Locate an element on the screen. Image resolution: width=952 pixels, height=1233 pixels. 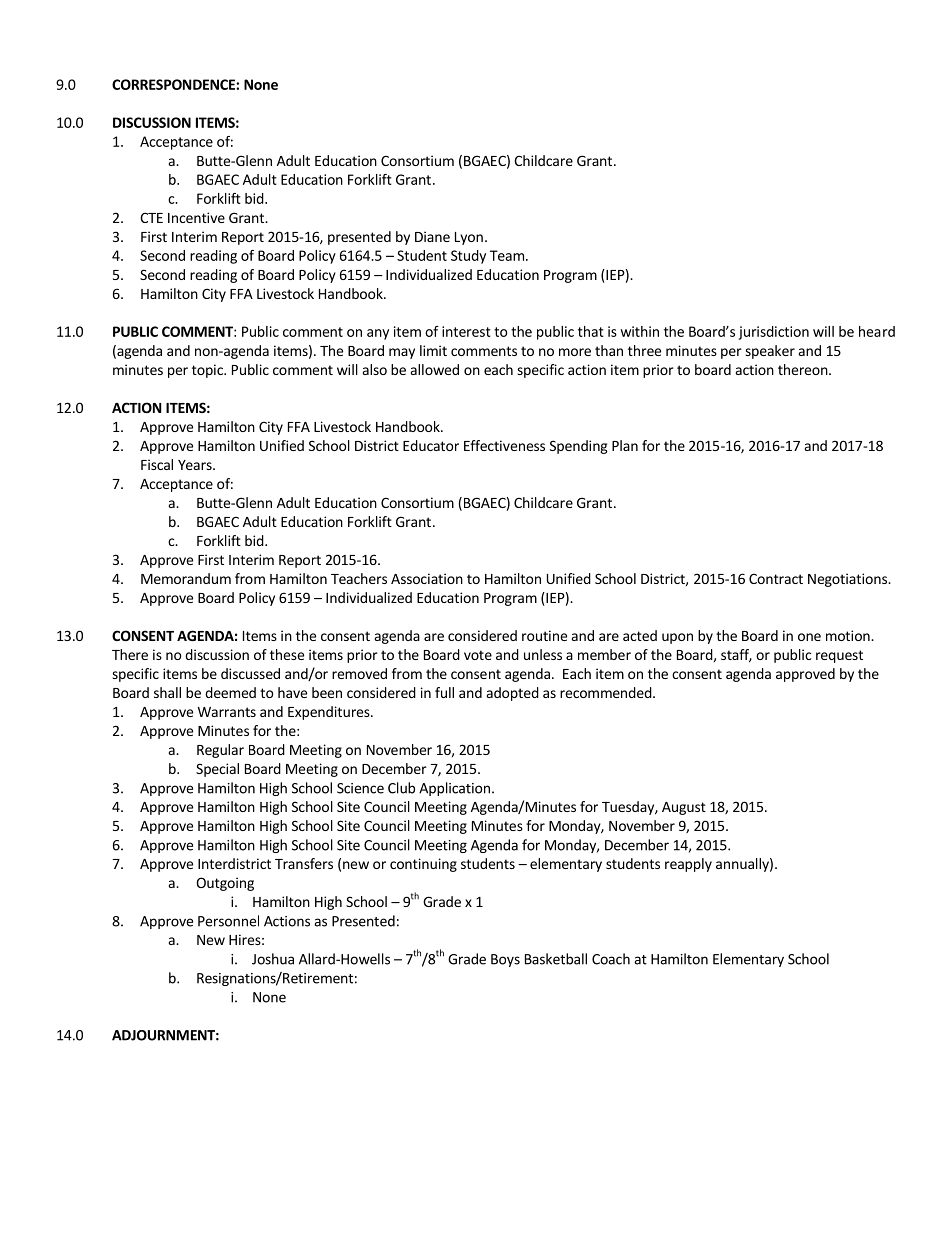
Boys is located at coordinates (505, 960).
